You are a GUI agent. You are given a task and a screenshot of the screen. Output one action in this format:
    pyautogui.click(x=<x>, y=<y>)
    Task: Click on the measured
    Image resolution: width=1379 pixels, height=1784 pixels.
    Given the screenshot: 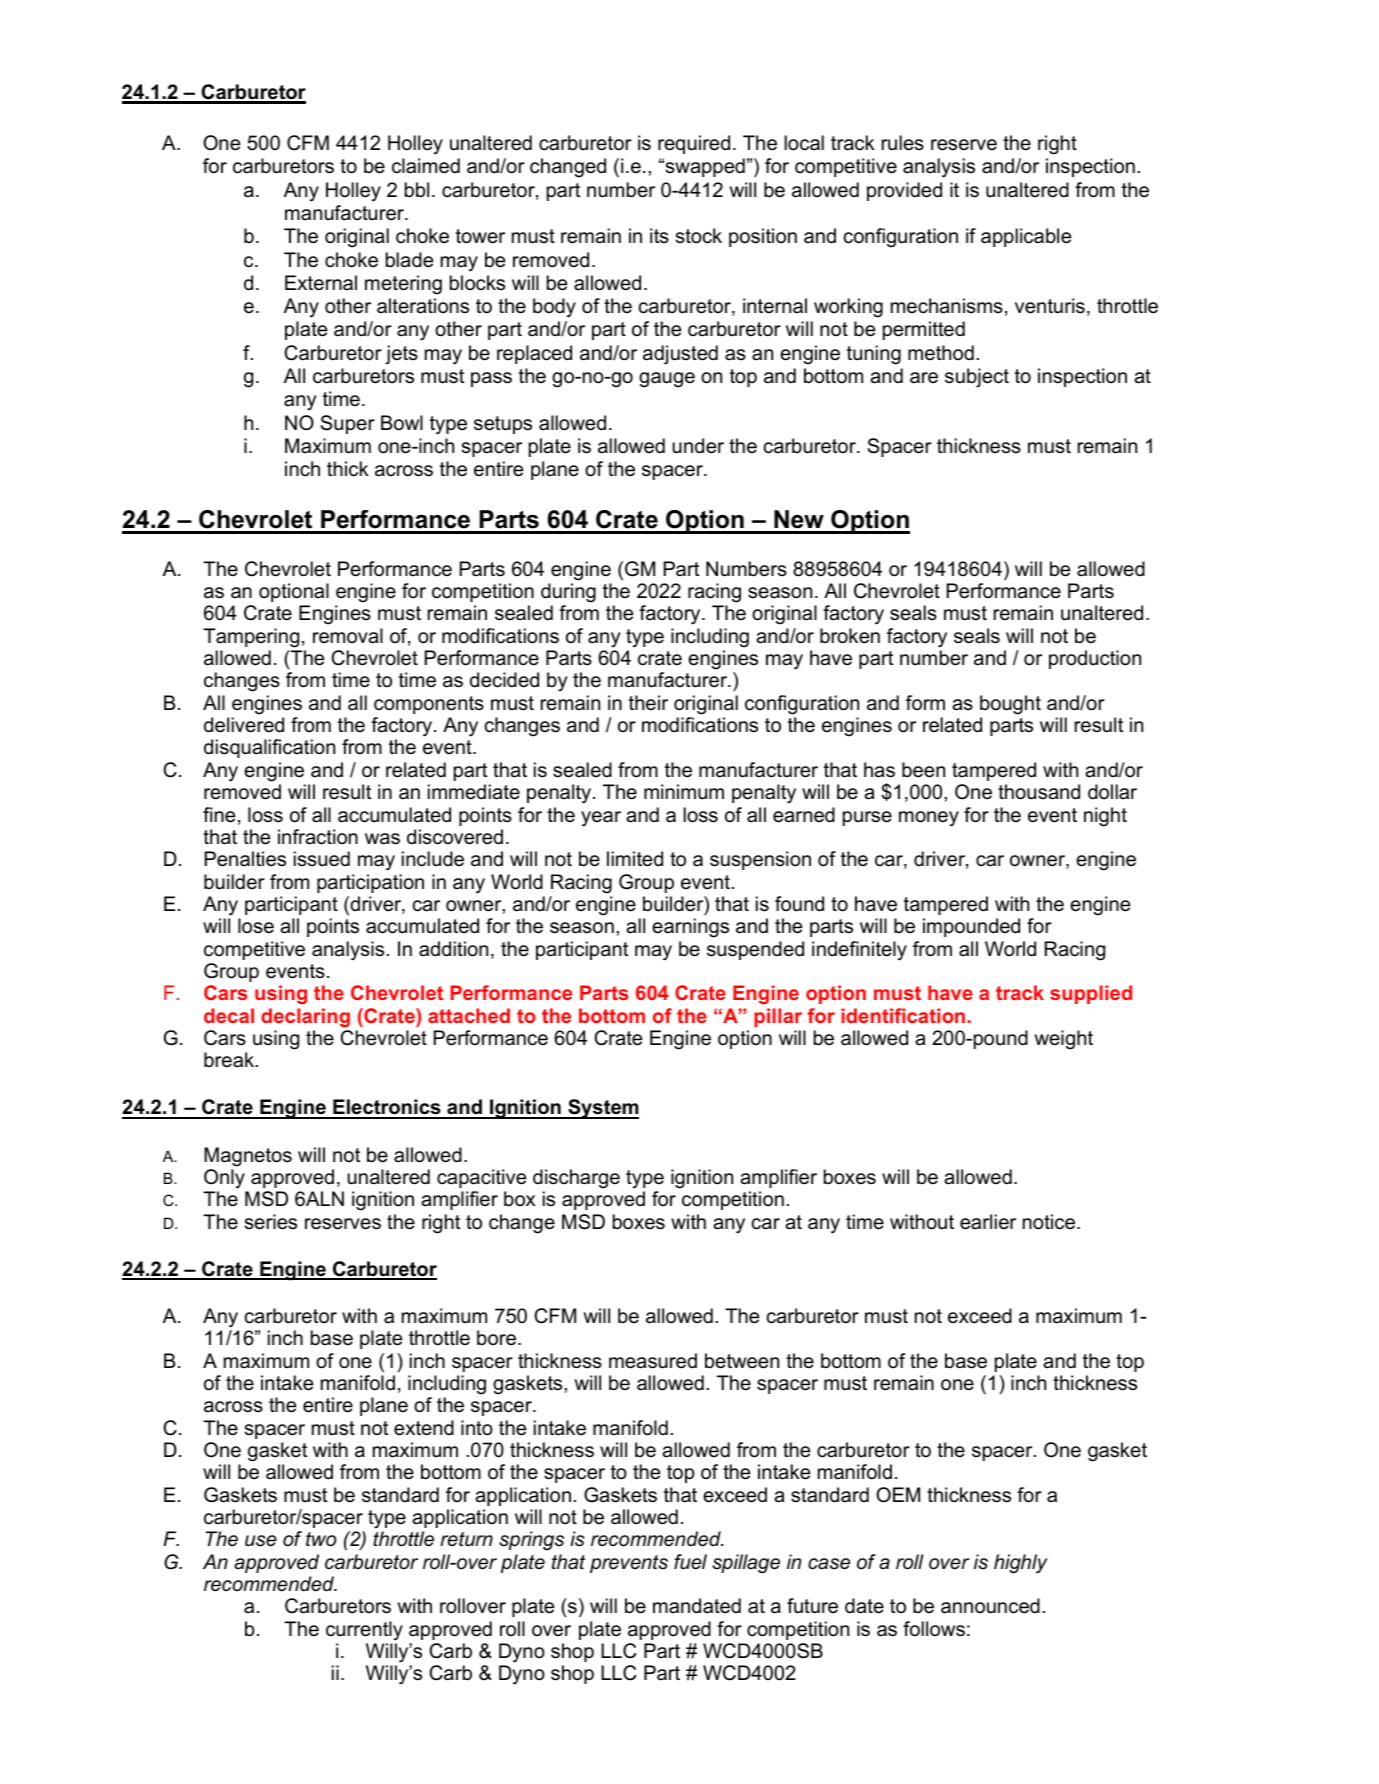 What is the action you would take?
    pyautogui.click(x=653, y=1361)
